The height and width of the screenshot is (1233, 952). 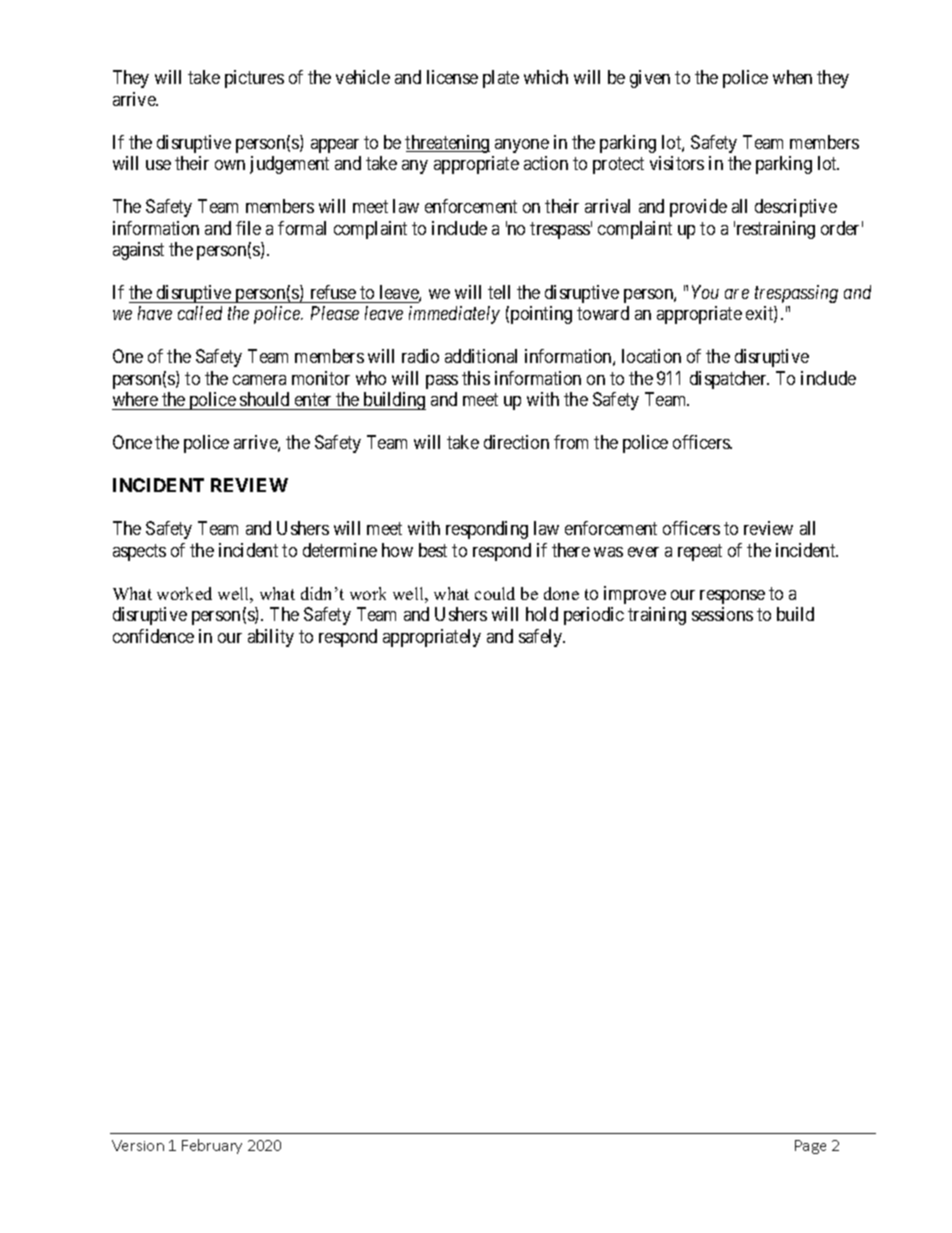 I want to click on when, so click(x=792, y=77).
